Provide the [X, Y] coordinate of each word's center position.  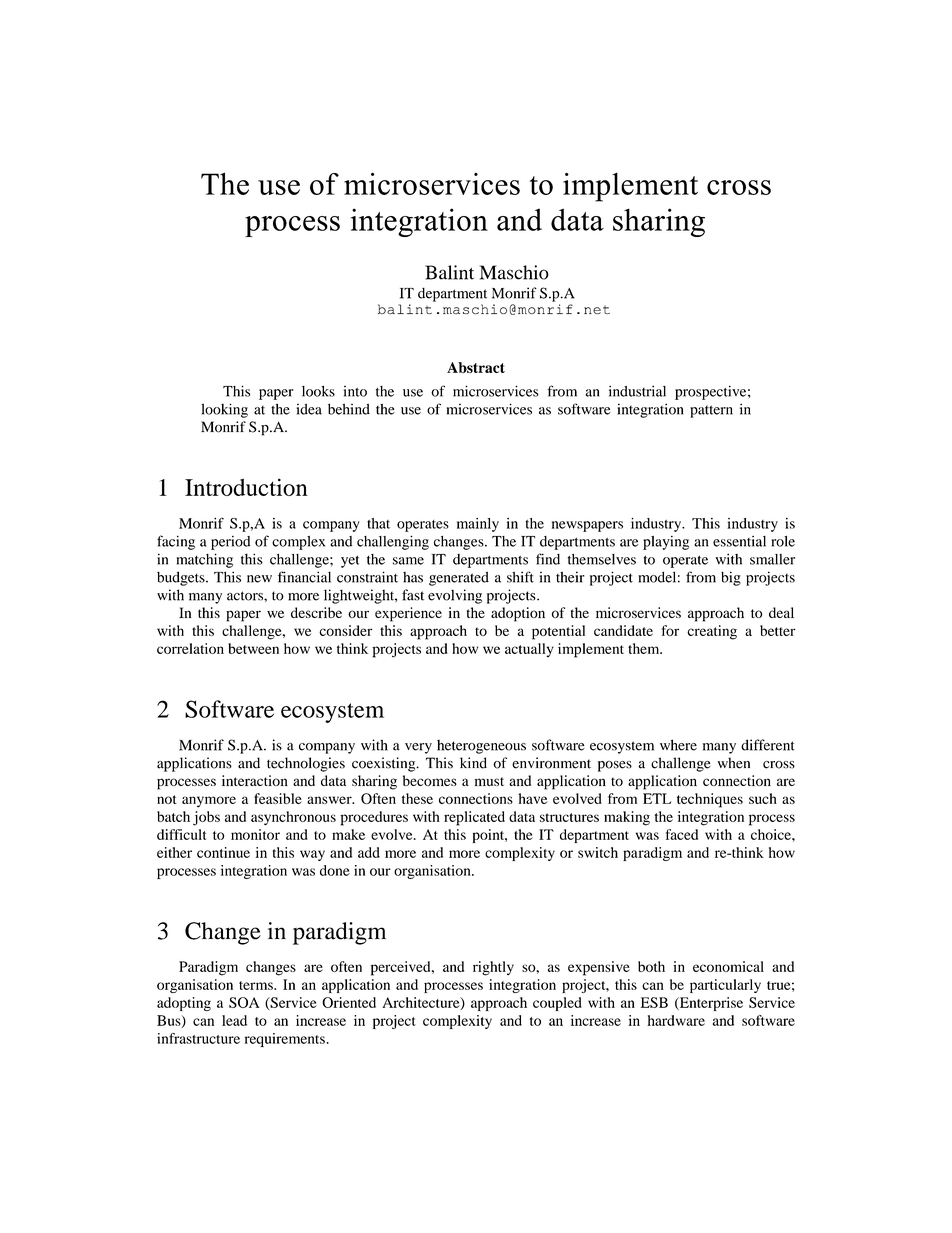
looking [224, 410]
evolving [455, 596]
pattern [711, 411]
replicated [474, 818]
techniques [710, 800]
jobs [206, 818]
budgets [182, 578]
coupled [557, 1004]
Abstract [476, 367]
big [731, 578]
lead [234, 1020]
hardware [676, 1020]
